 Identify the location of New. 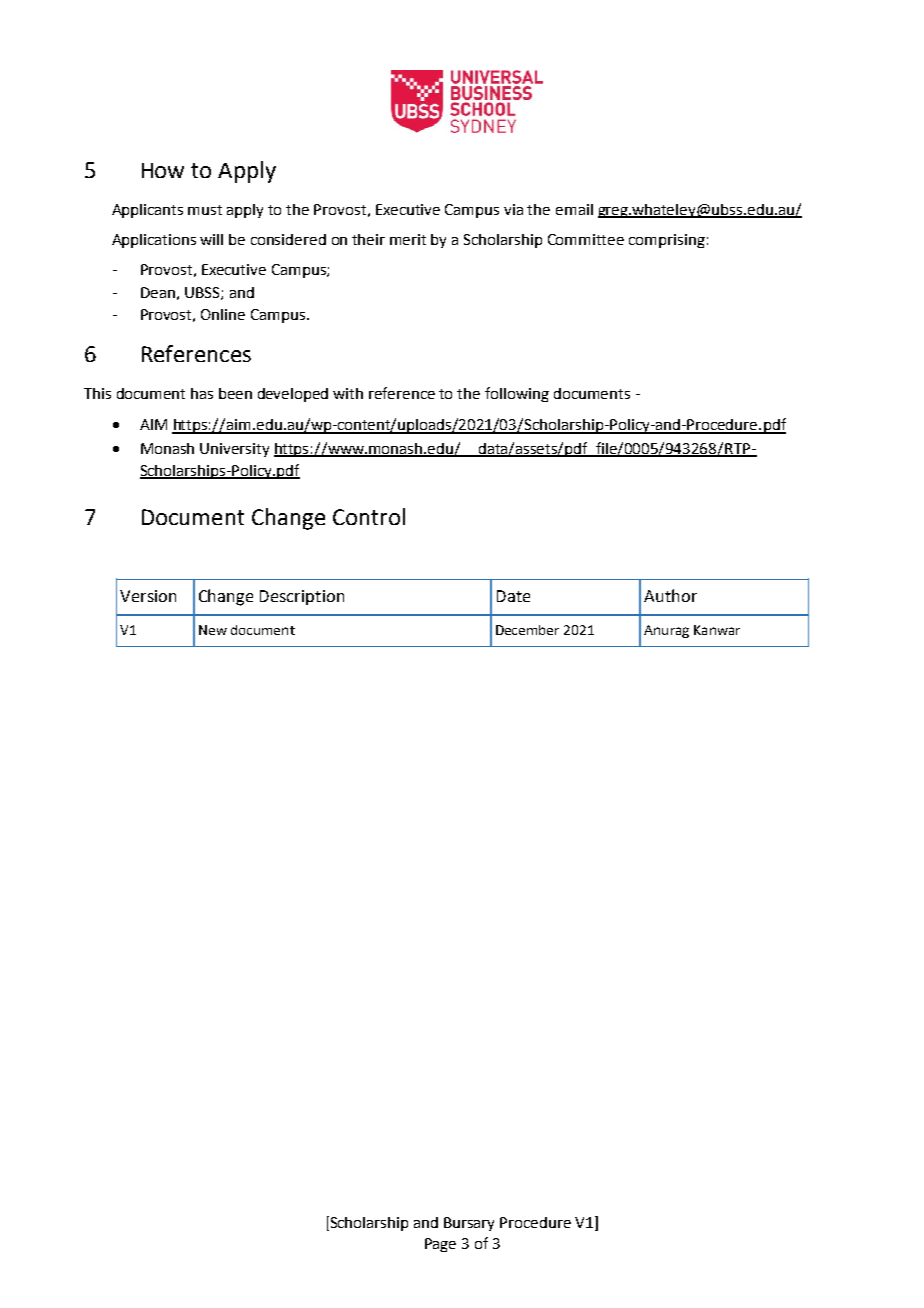
(213, 630).
